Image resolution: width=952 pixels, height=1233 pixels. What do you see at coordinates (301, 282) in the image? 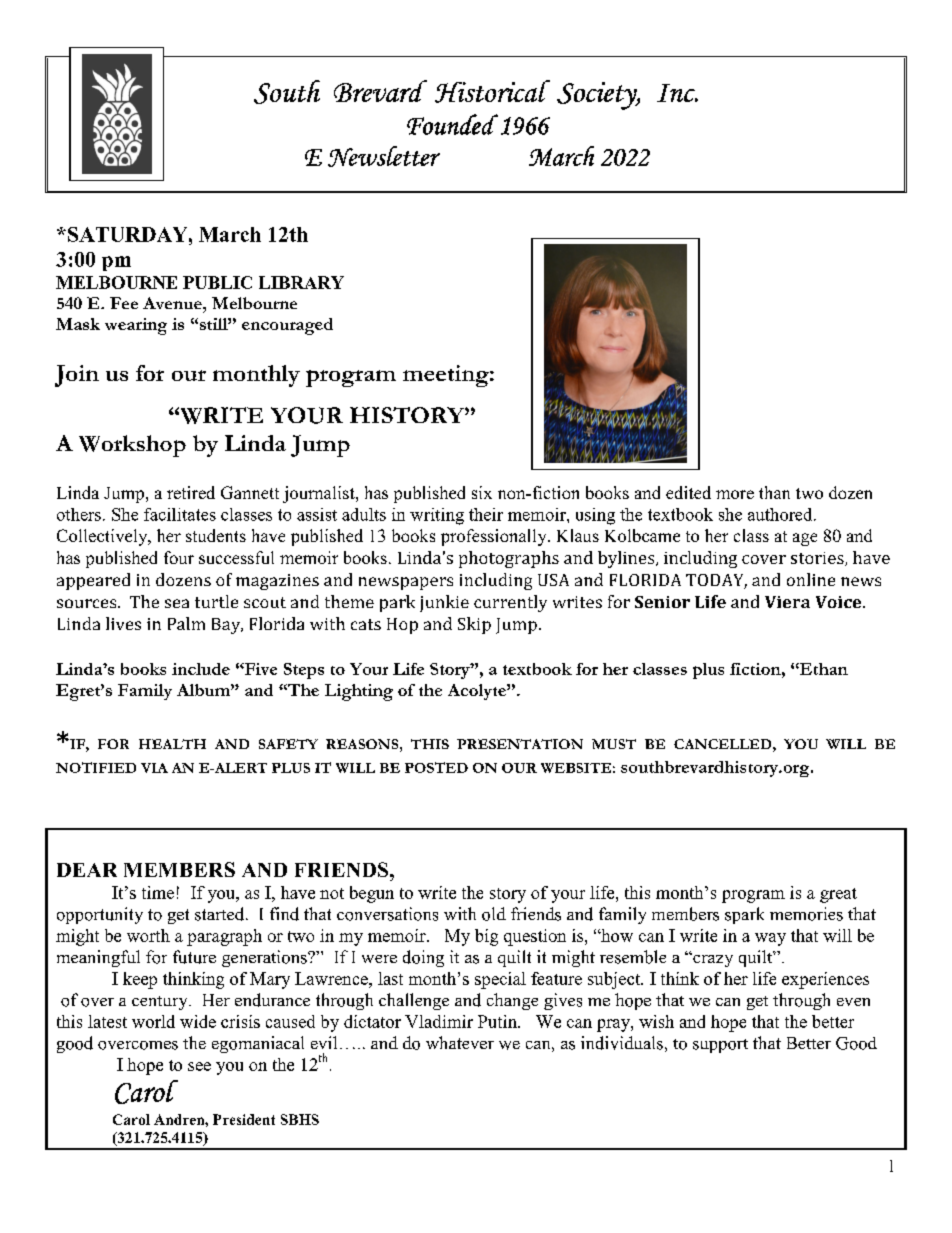
I see `LIBRARY` at bounding box center [301, 282].
